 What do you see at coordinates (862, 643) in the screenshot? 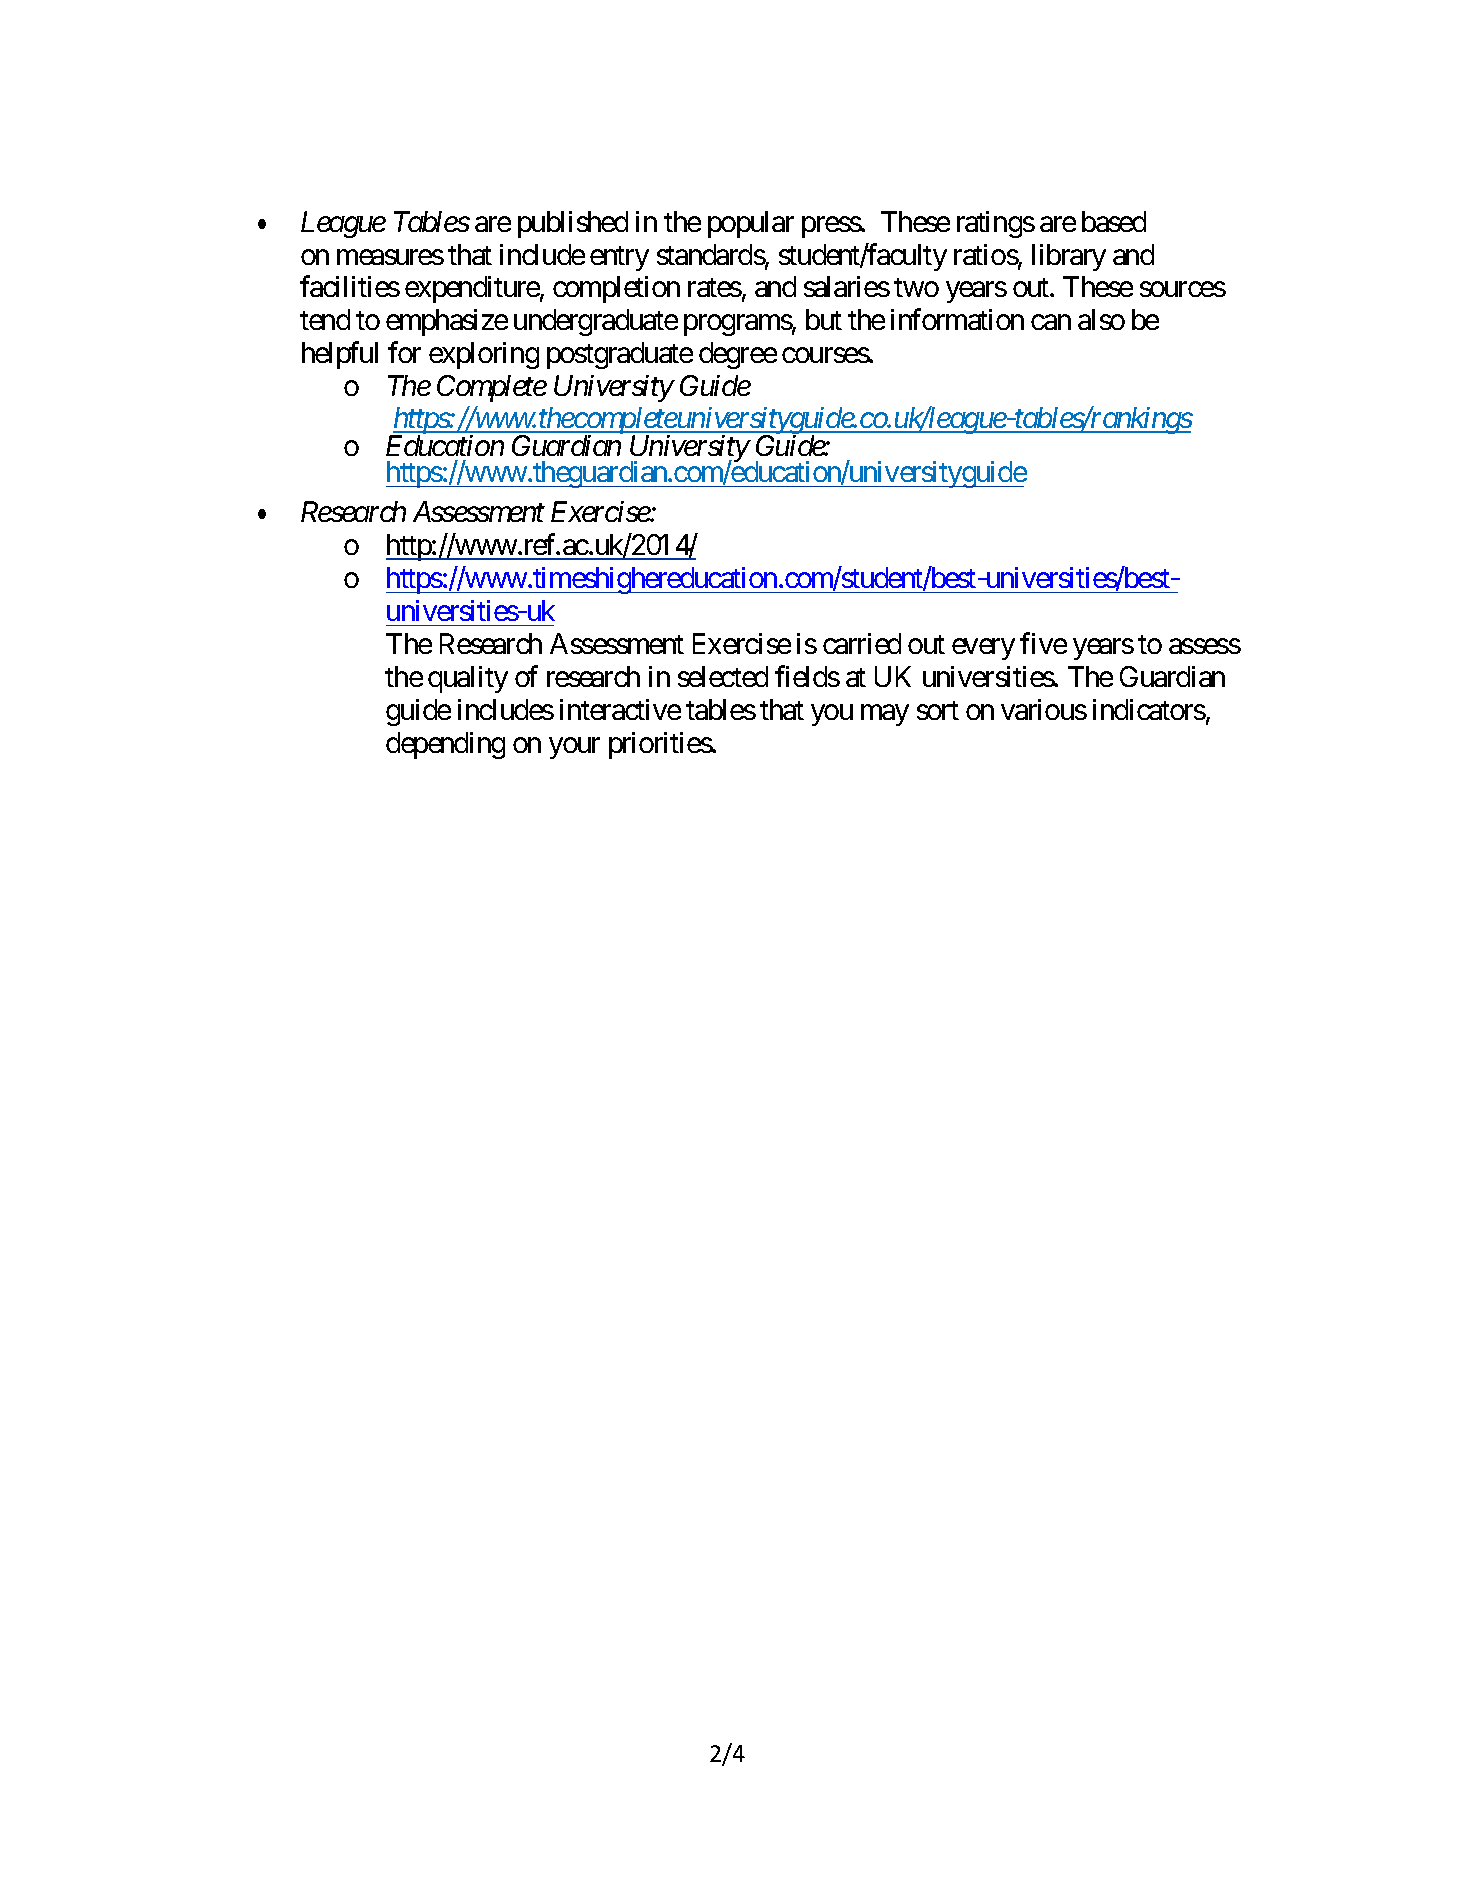
I see `carried` at bounding box center [862, 643].
